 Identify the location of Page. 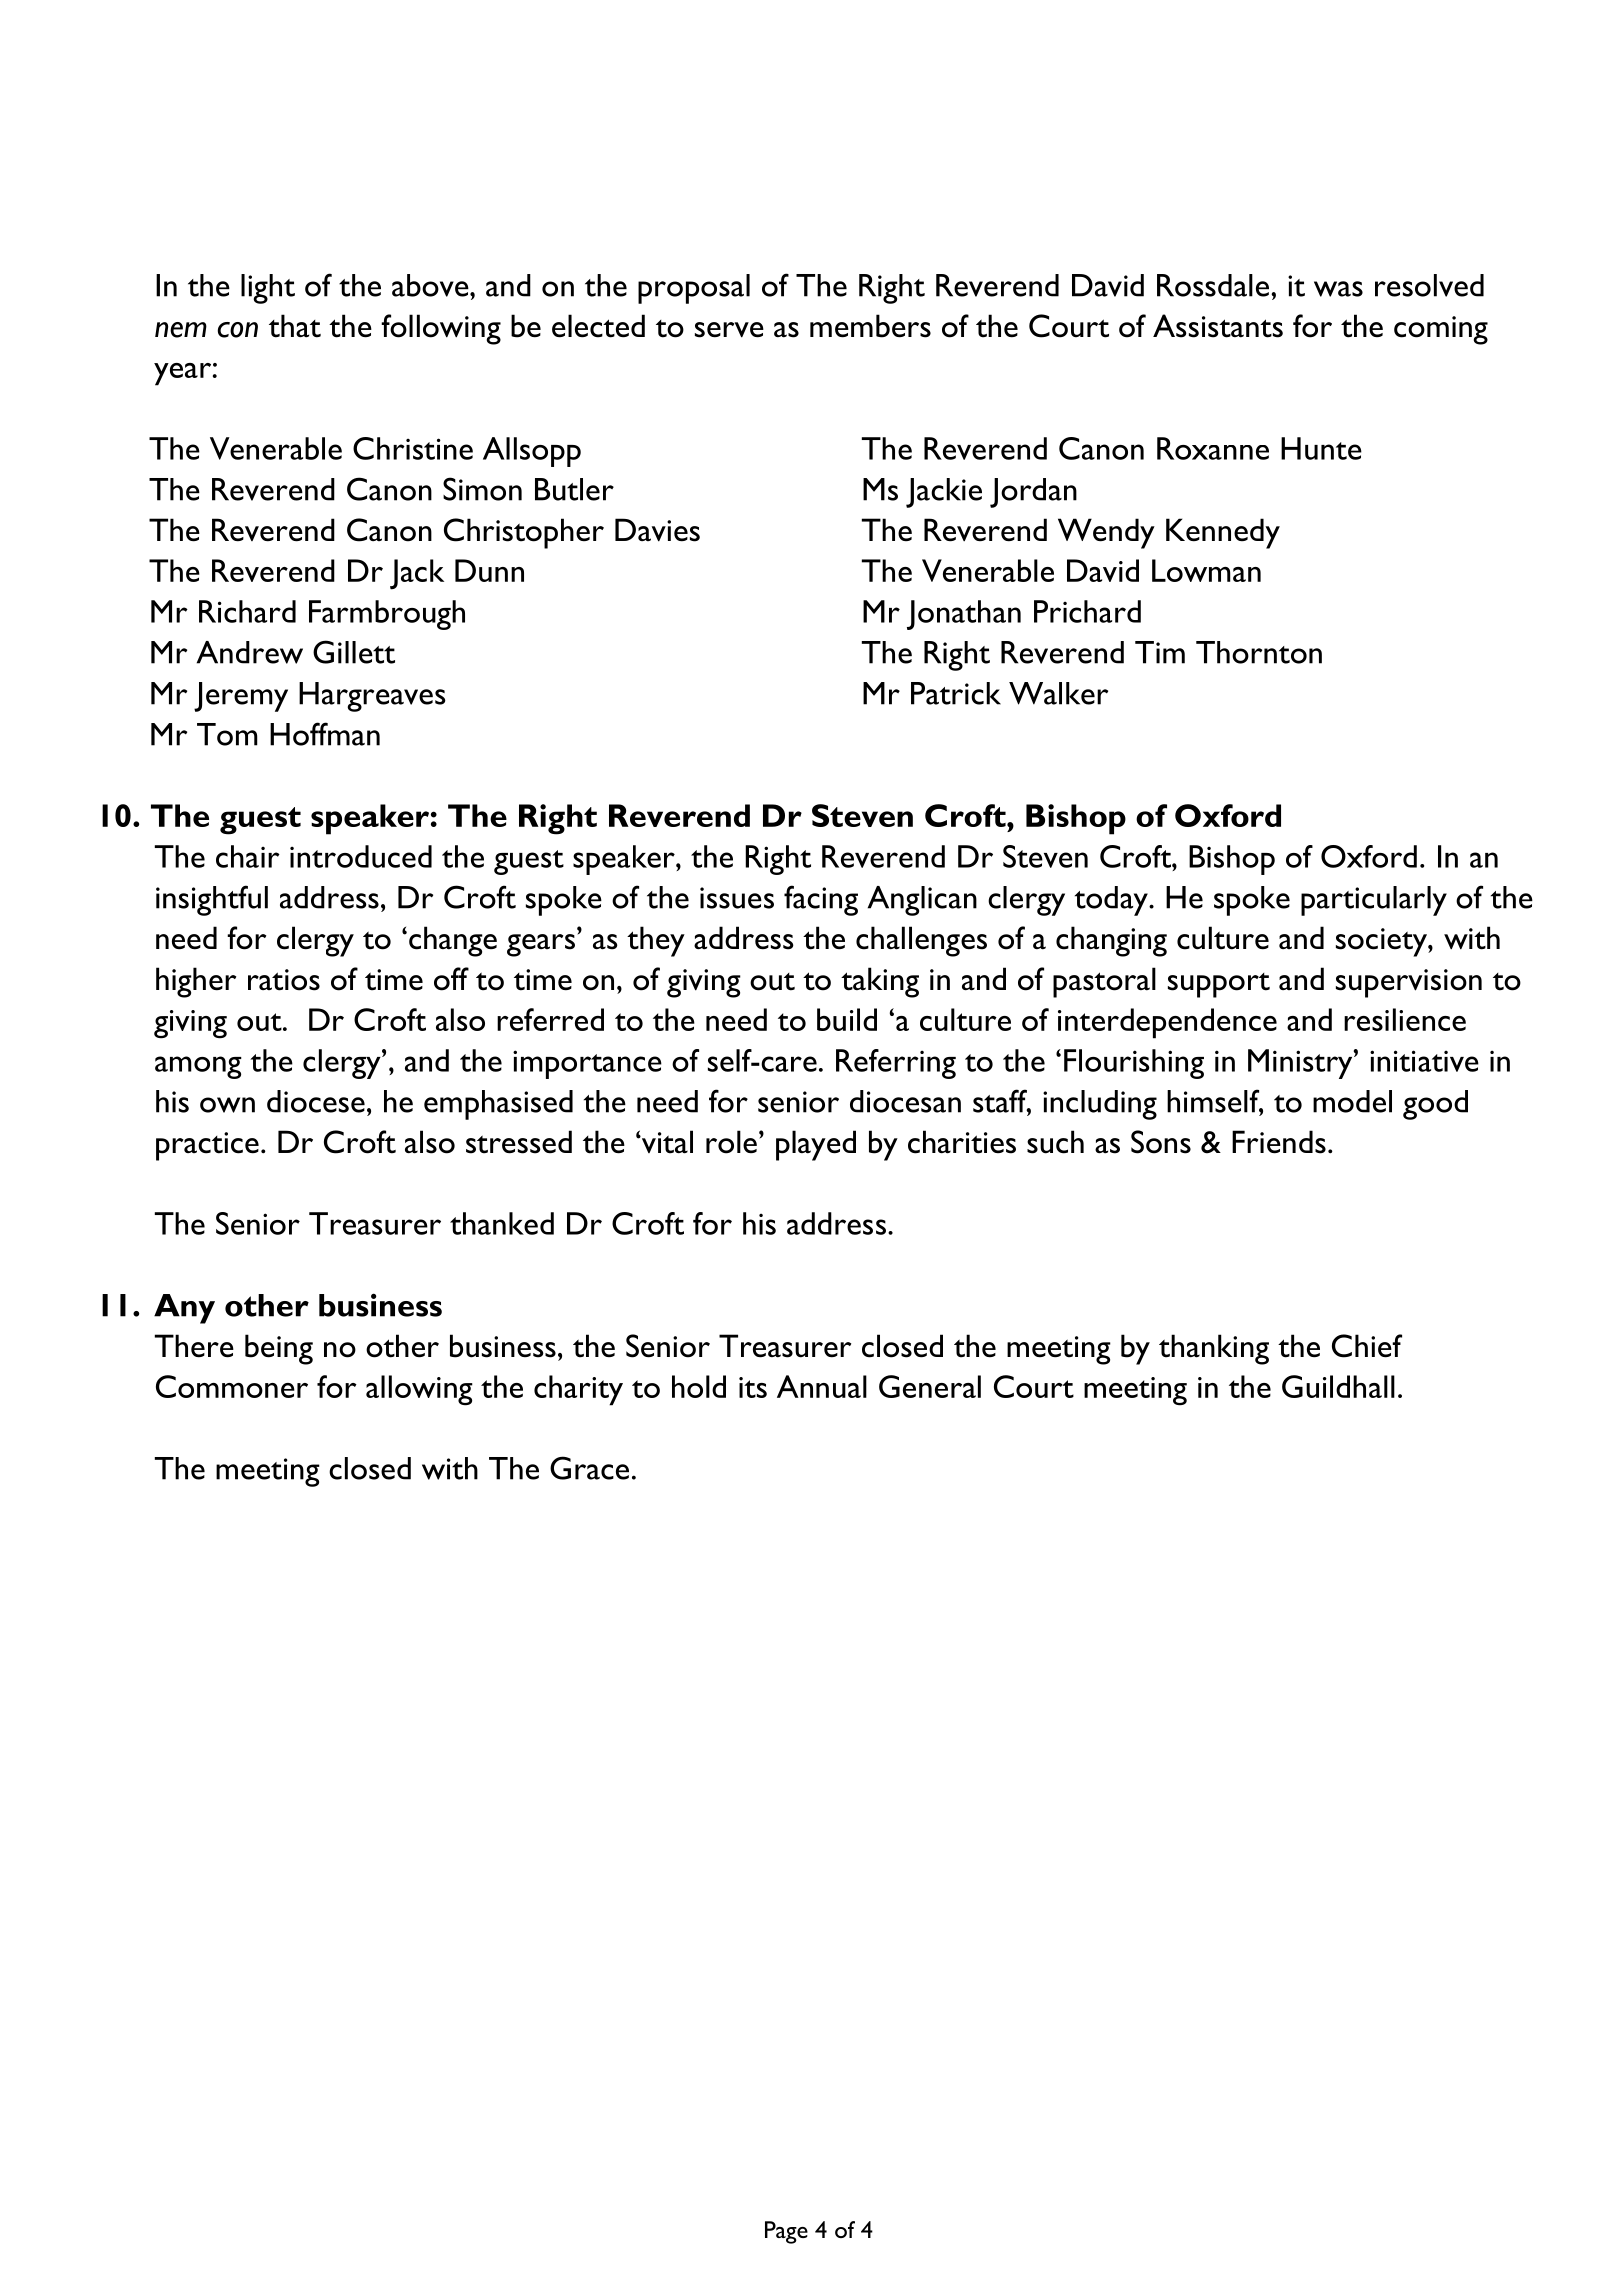
(786, 2232).
